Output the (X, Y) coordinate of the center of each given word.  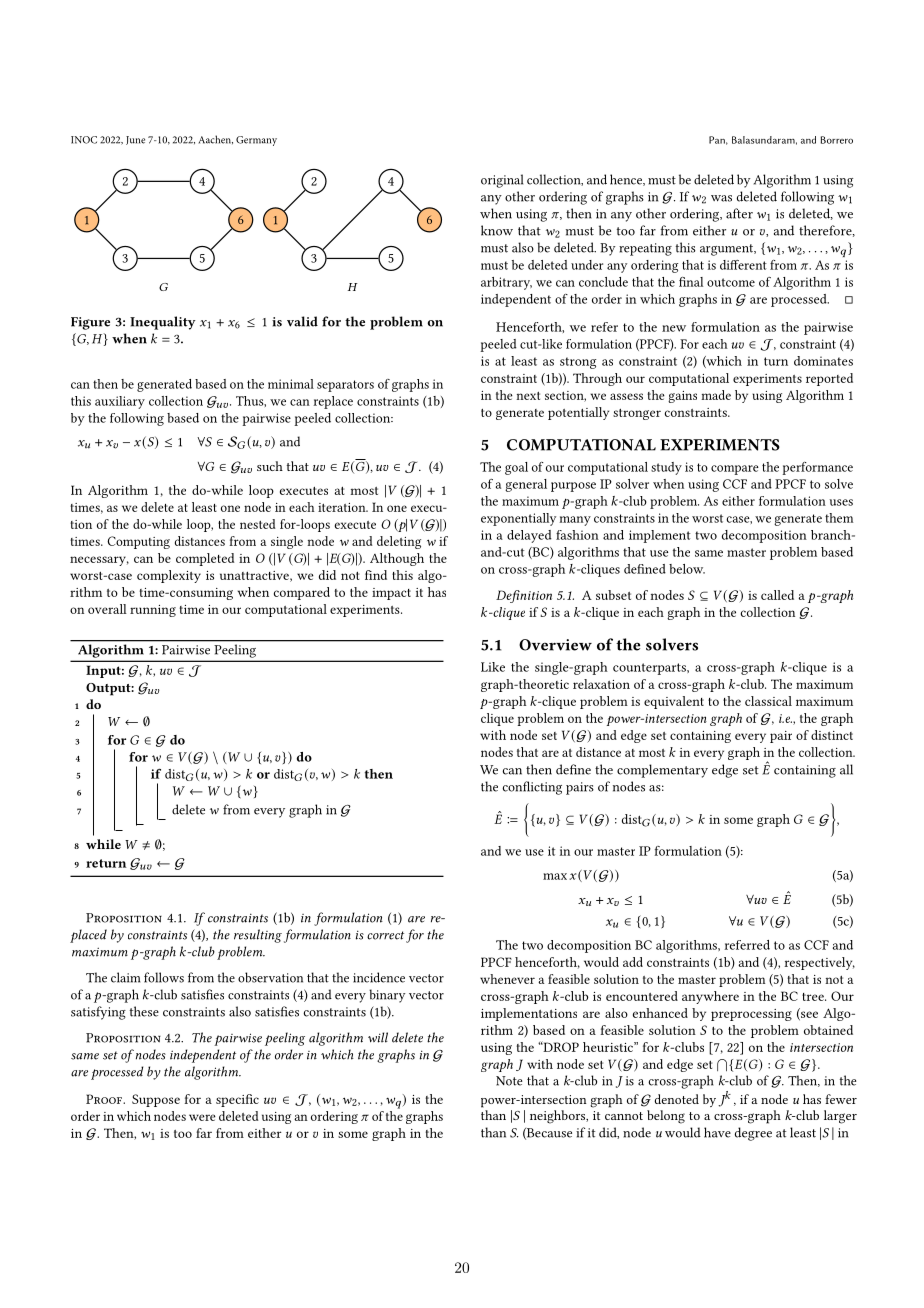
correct (385, 935)
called (777, 595)
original (502, 181)
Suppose (156, 1100)
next (528, 396)
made (716, 395)
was (721, 198)
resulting (258, 936)
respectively (819, 963)
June (135, 140)
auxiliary (120, 402)
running (153, 611)
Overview (555, 645)
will (378, 1037)
